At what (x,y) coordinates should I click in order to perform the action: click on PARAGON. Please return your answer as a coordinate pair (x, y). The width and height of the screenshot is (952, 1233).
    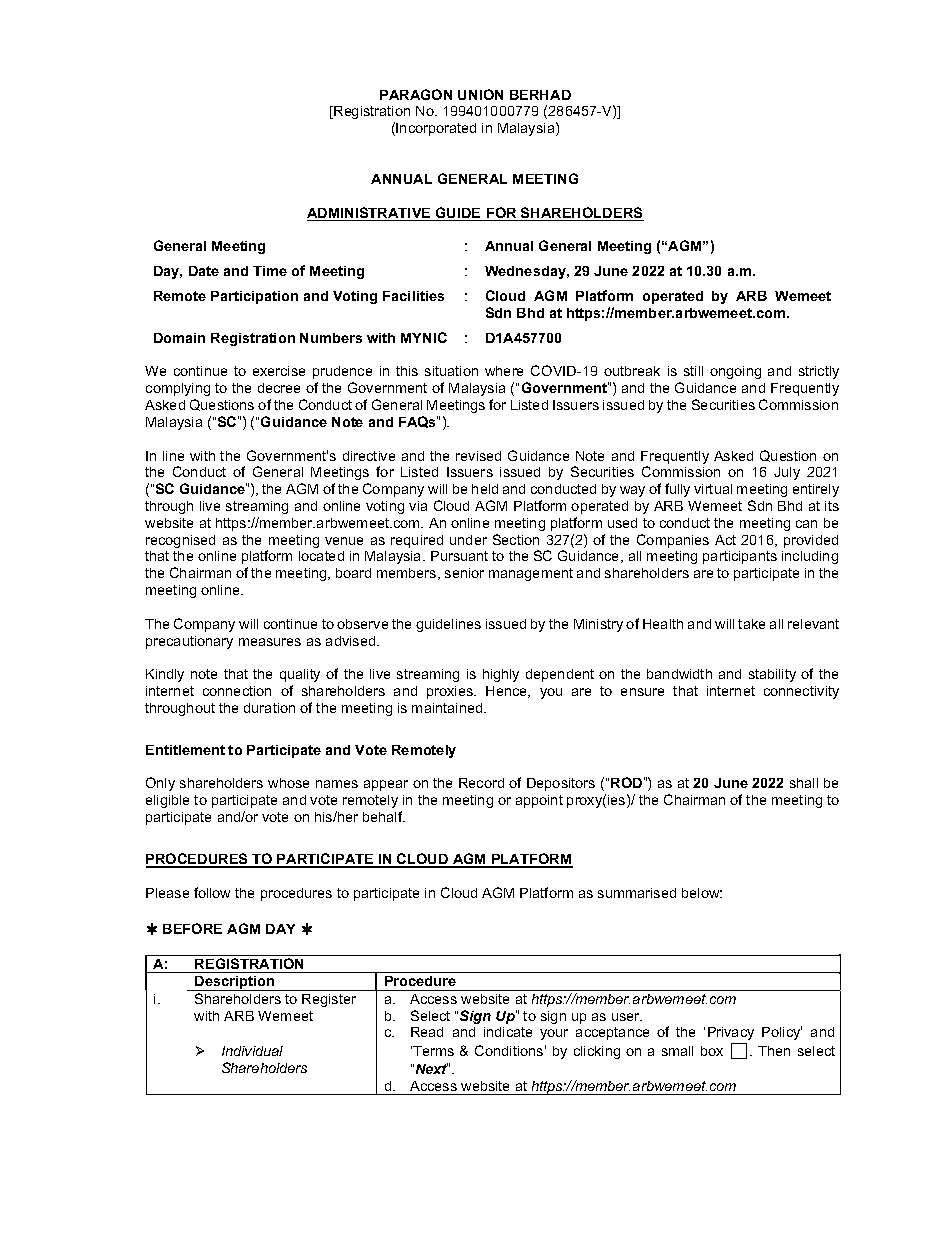
    Looking at the image, I should click on (416, 94).
